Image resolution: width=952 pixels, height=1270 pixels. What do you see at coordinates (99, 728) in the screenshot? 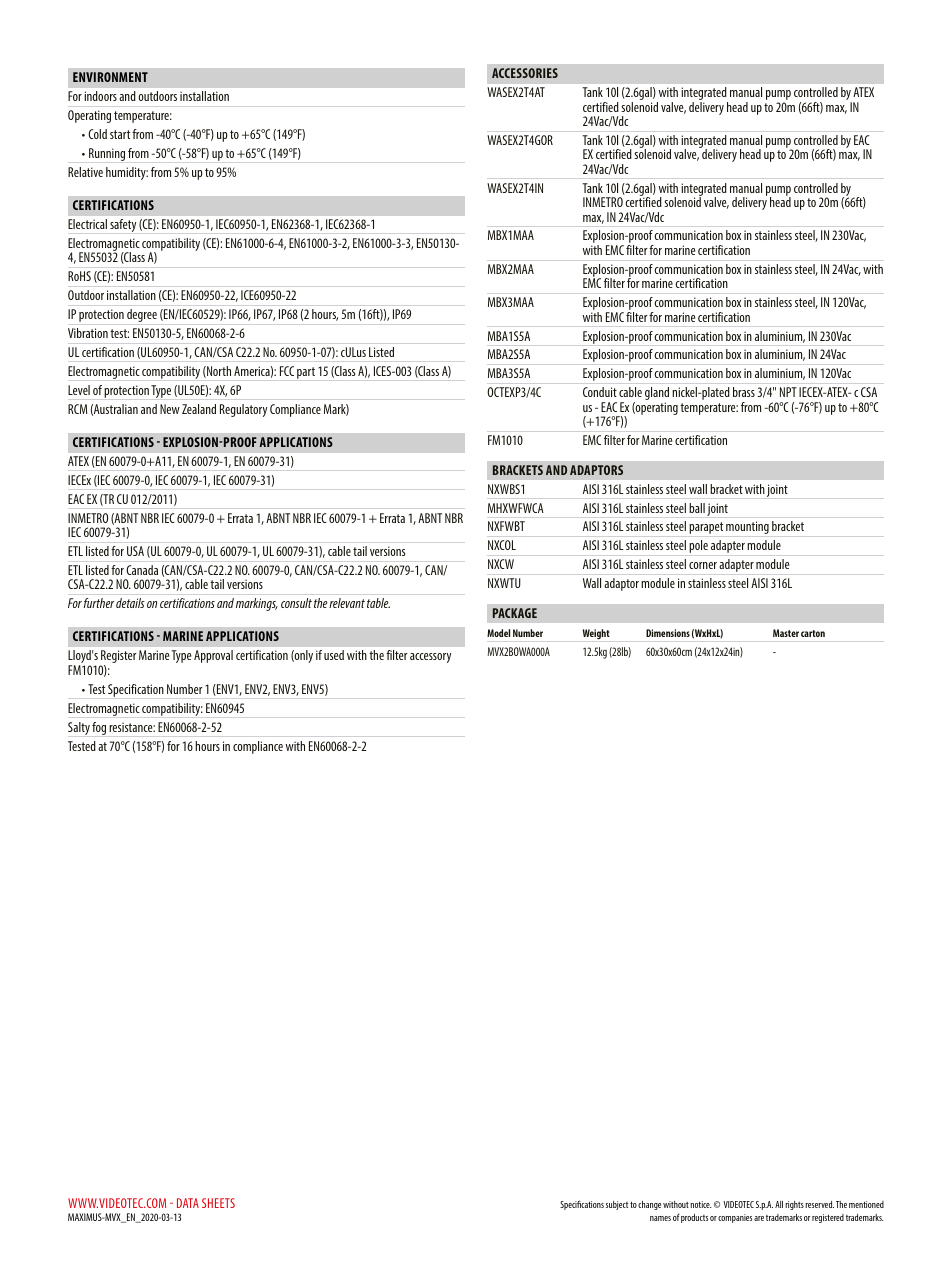
I see `fog` at bounding box center [99, 728].
